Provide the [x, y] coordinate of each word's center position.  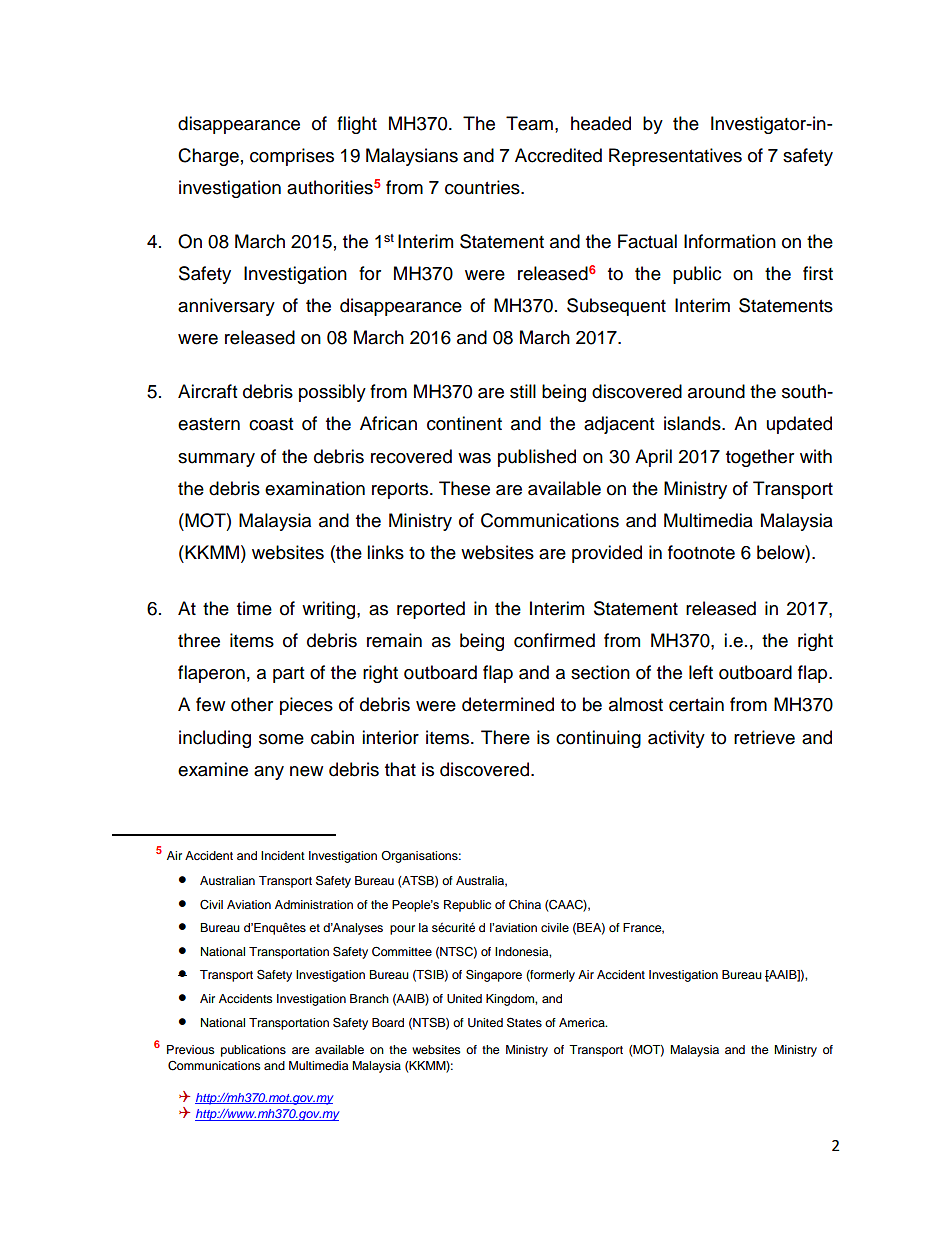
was [474, 458]
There [505, 737]
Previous [191, 1049]
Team [529, 123]
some [281, 739]
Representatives [675, 157]
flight [357, 125]
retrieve [764, 737]
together [760, 458]
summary [216, 460]
